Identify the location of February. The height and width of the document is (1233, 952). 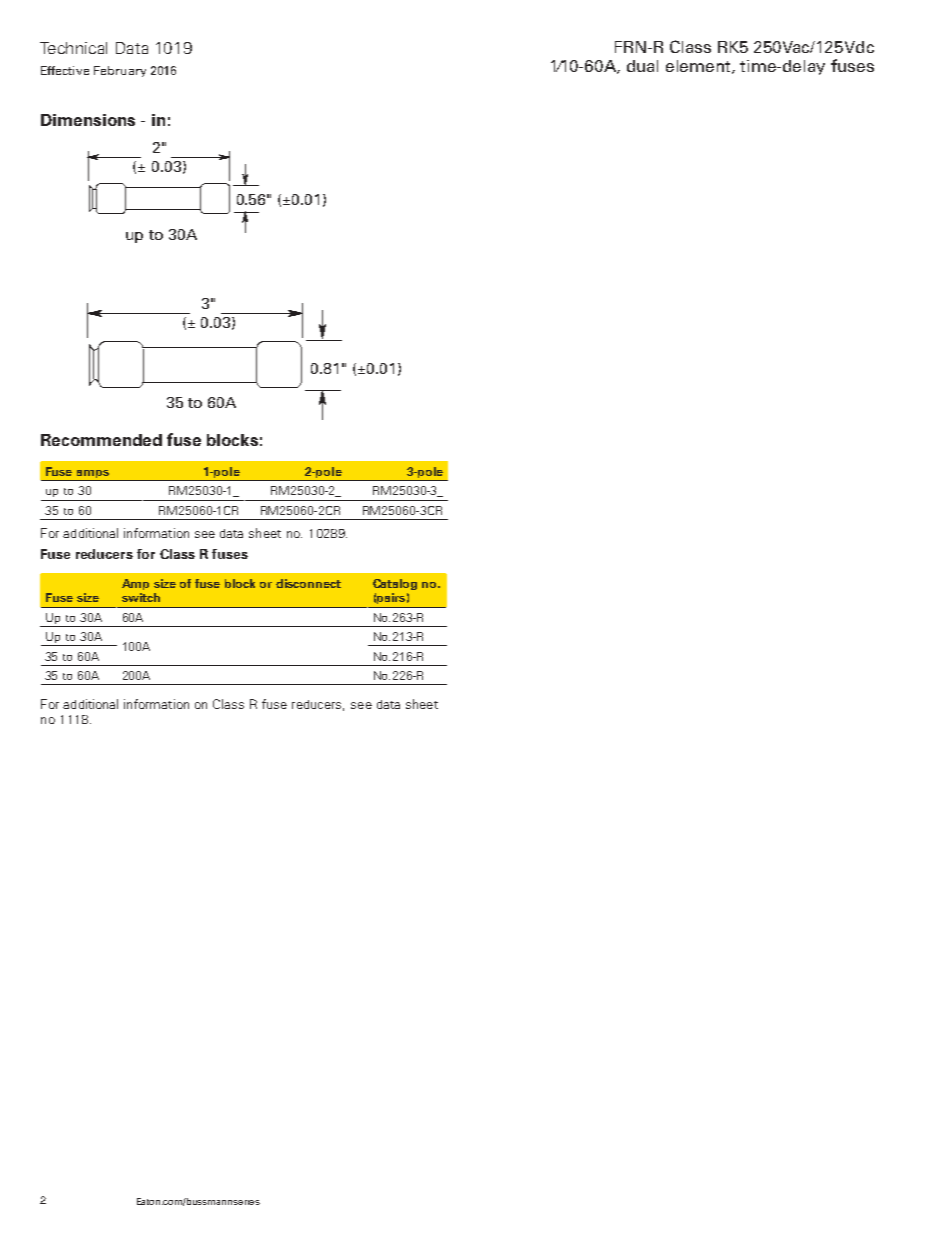
(120, 71).
